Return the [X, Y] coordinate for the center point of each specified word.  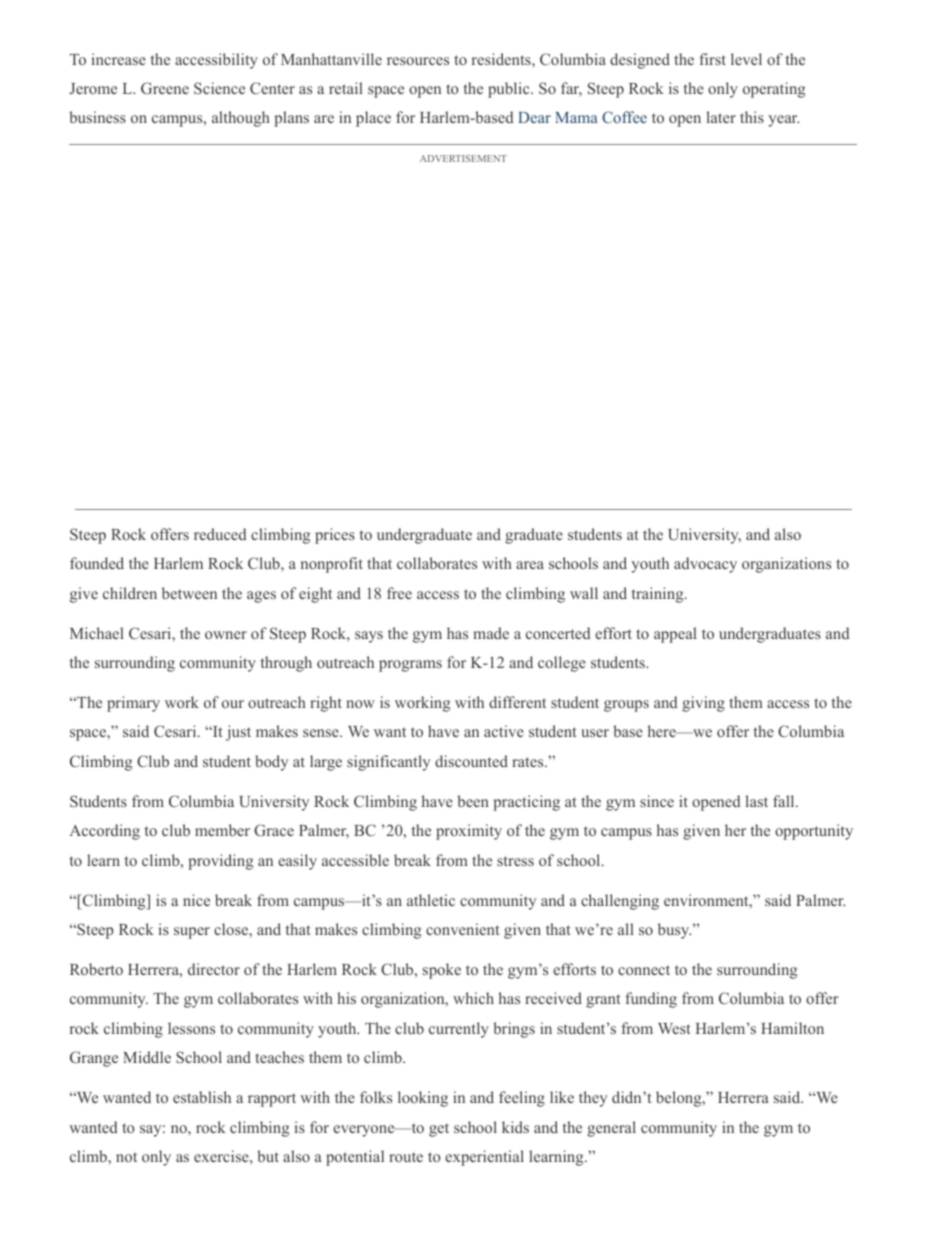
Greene [165, 88]
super [192, 933]
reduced [220, 534]
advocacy [705, 565]
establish [202, 1097]
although [241, 119]
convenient [463, 929]
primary [133, 704]
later [721, 117]
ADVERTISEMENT [463, 158]
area [530, 565]
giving [703, 704]
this [752, 117]
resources [418, 61]
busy [674, 931]
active [504, 731]
